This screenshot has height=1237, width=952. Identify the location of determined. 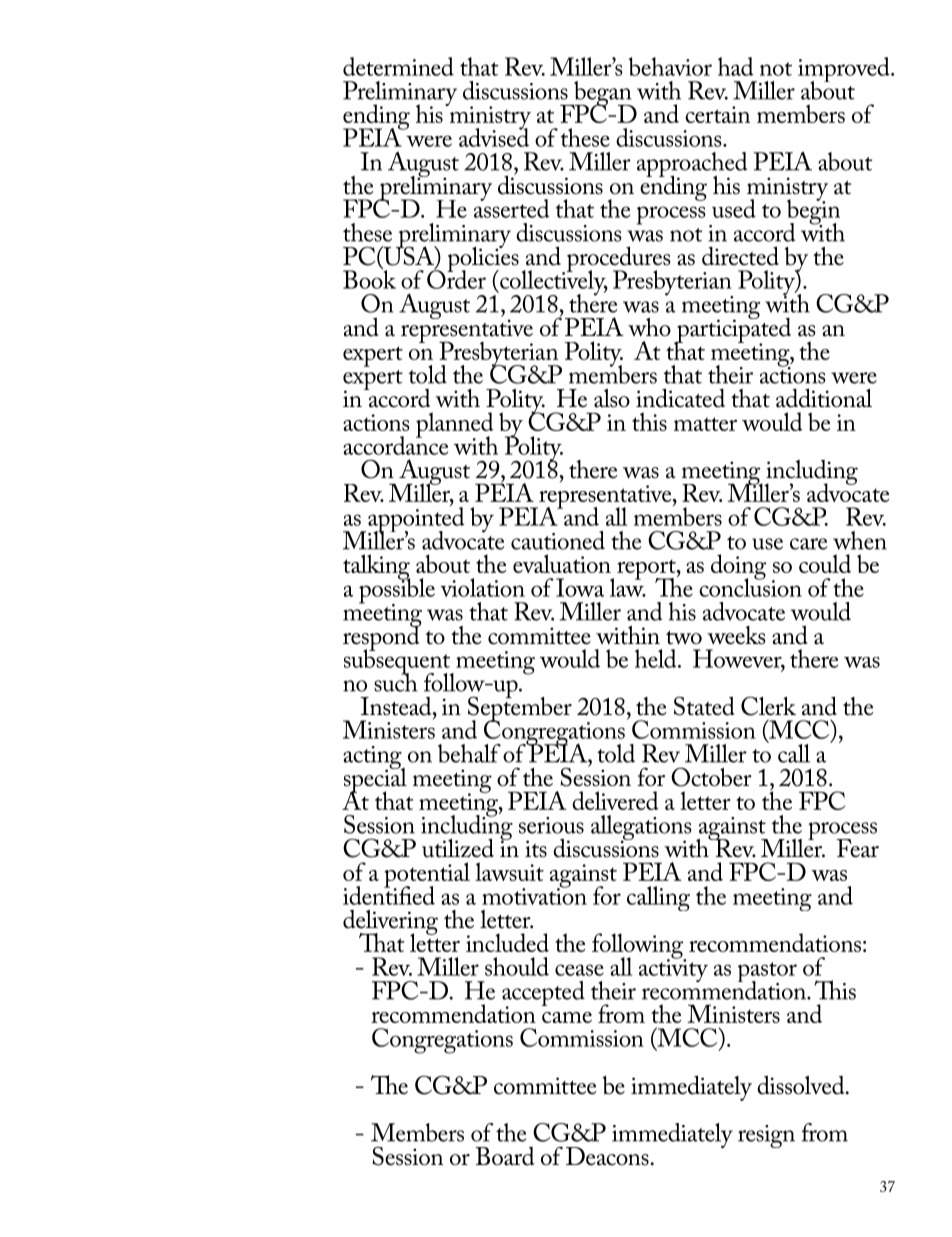
(398, 66).
